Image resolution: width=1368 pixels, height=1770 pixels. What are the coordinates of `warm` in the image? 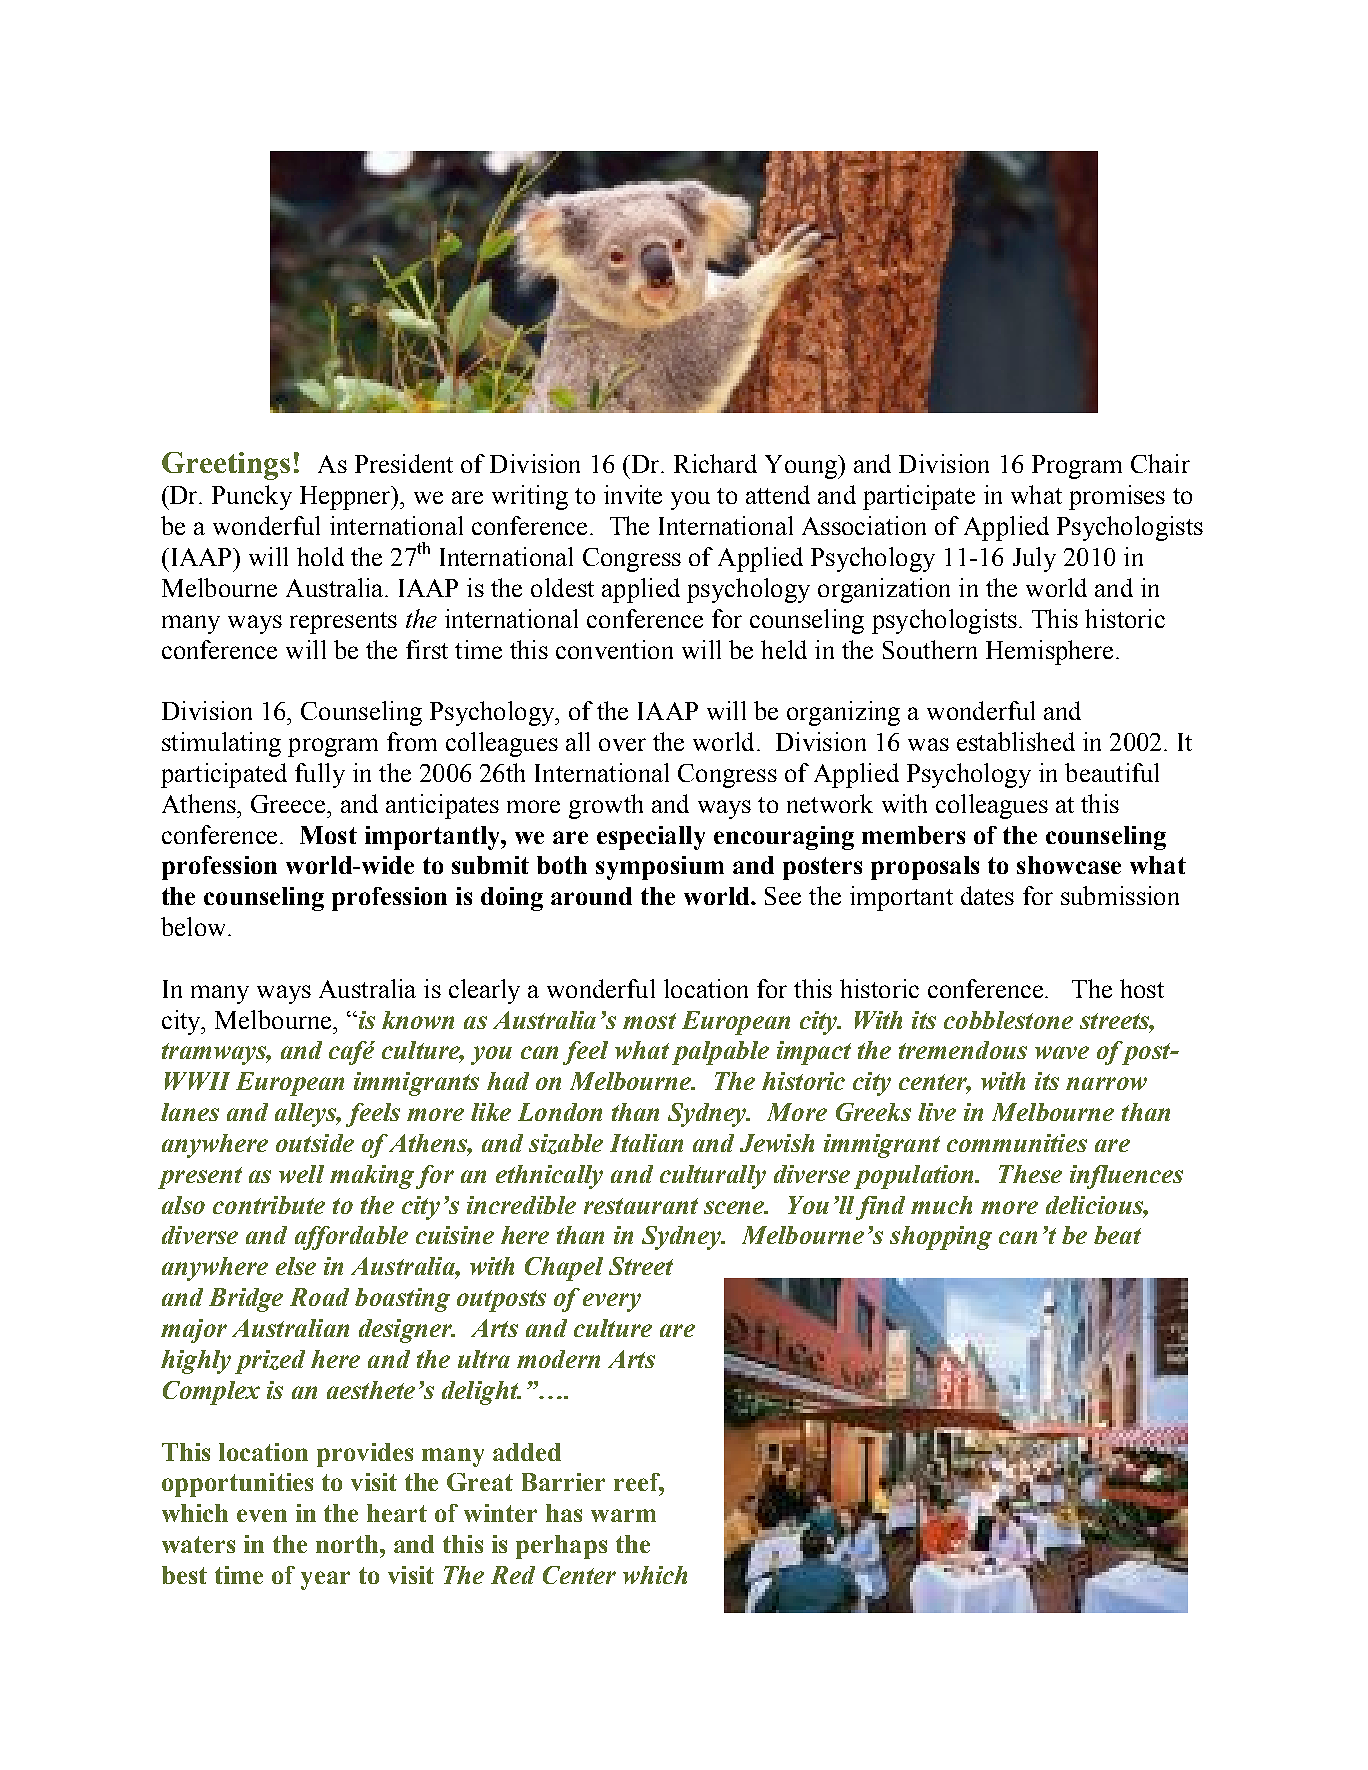 It's located at (623, 1515).
